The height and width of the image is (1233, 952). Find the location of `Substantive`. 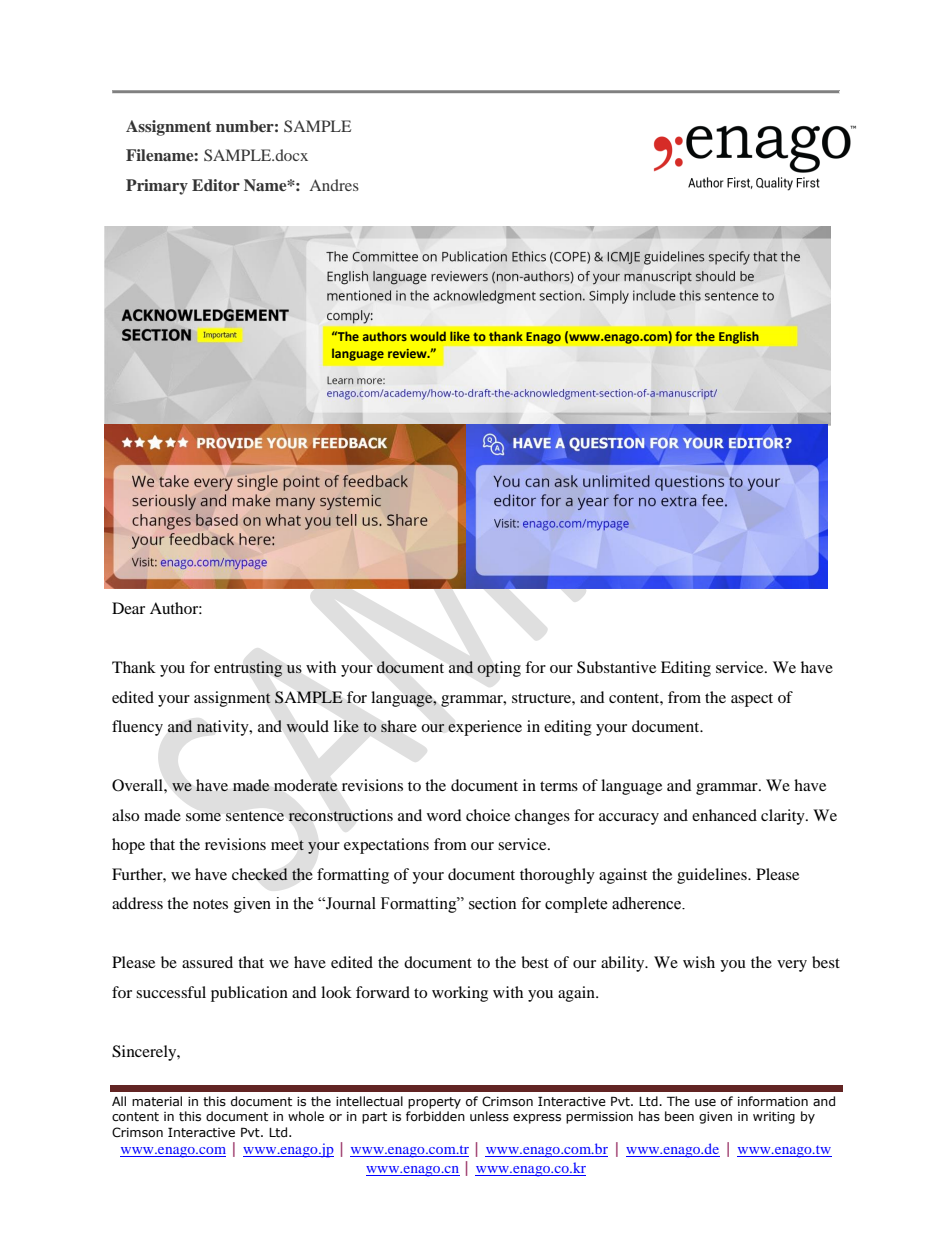

Substantive is located at coordinates (616, 667).
